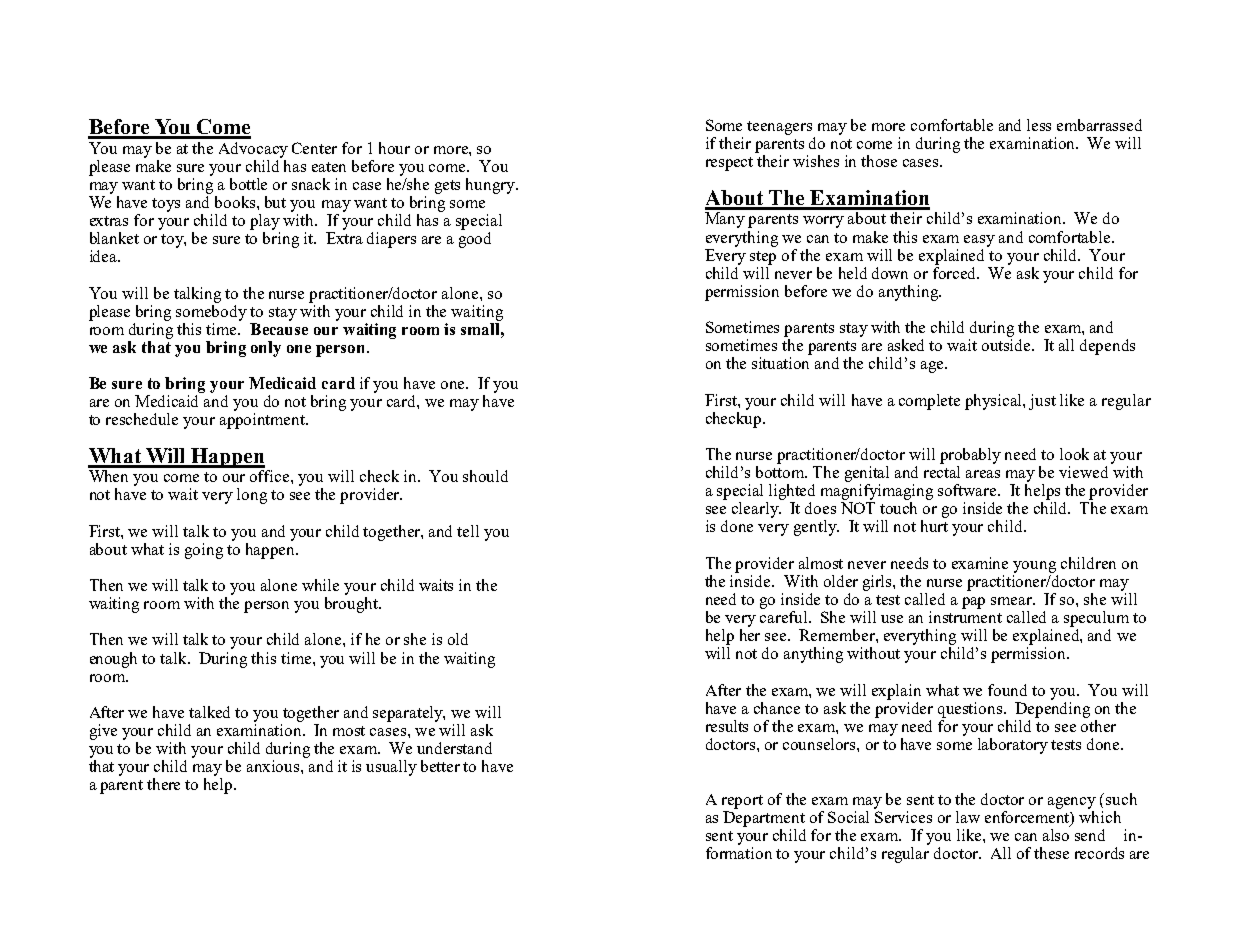  Describe the element at coordinates (163, 784) in the image. I see `there` at that location.
